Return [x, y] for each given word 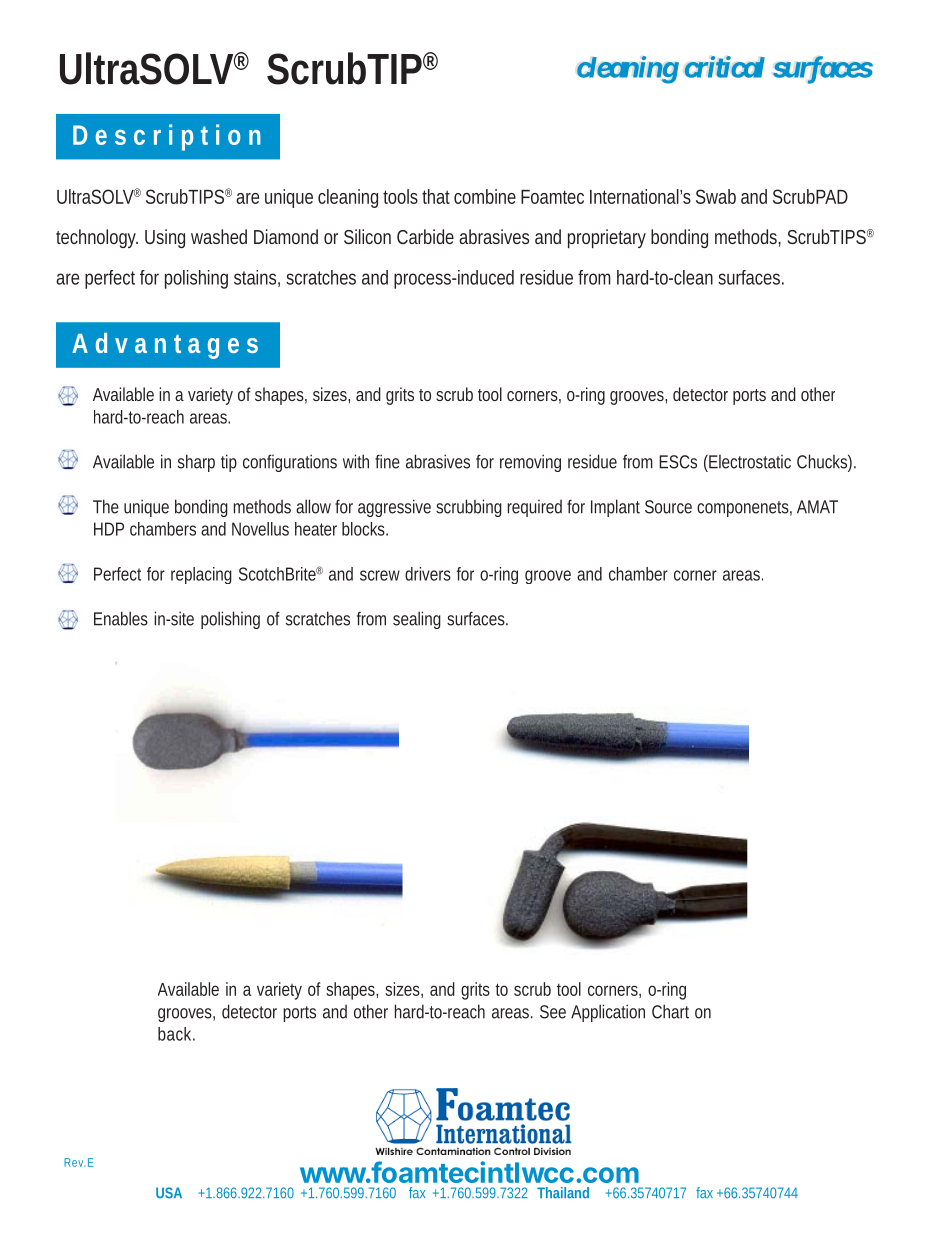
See [553, 1012]
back [174, 1034]
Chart [670, 1011]
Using [165, 238]
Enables [121, 618]
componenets [743, 509]
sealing [417, 620]
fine [387, 461]
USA [169, 1193]
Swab [716, 196]
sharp [196, 463]
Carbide [425, 236]
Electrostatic [749, 461]
